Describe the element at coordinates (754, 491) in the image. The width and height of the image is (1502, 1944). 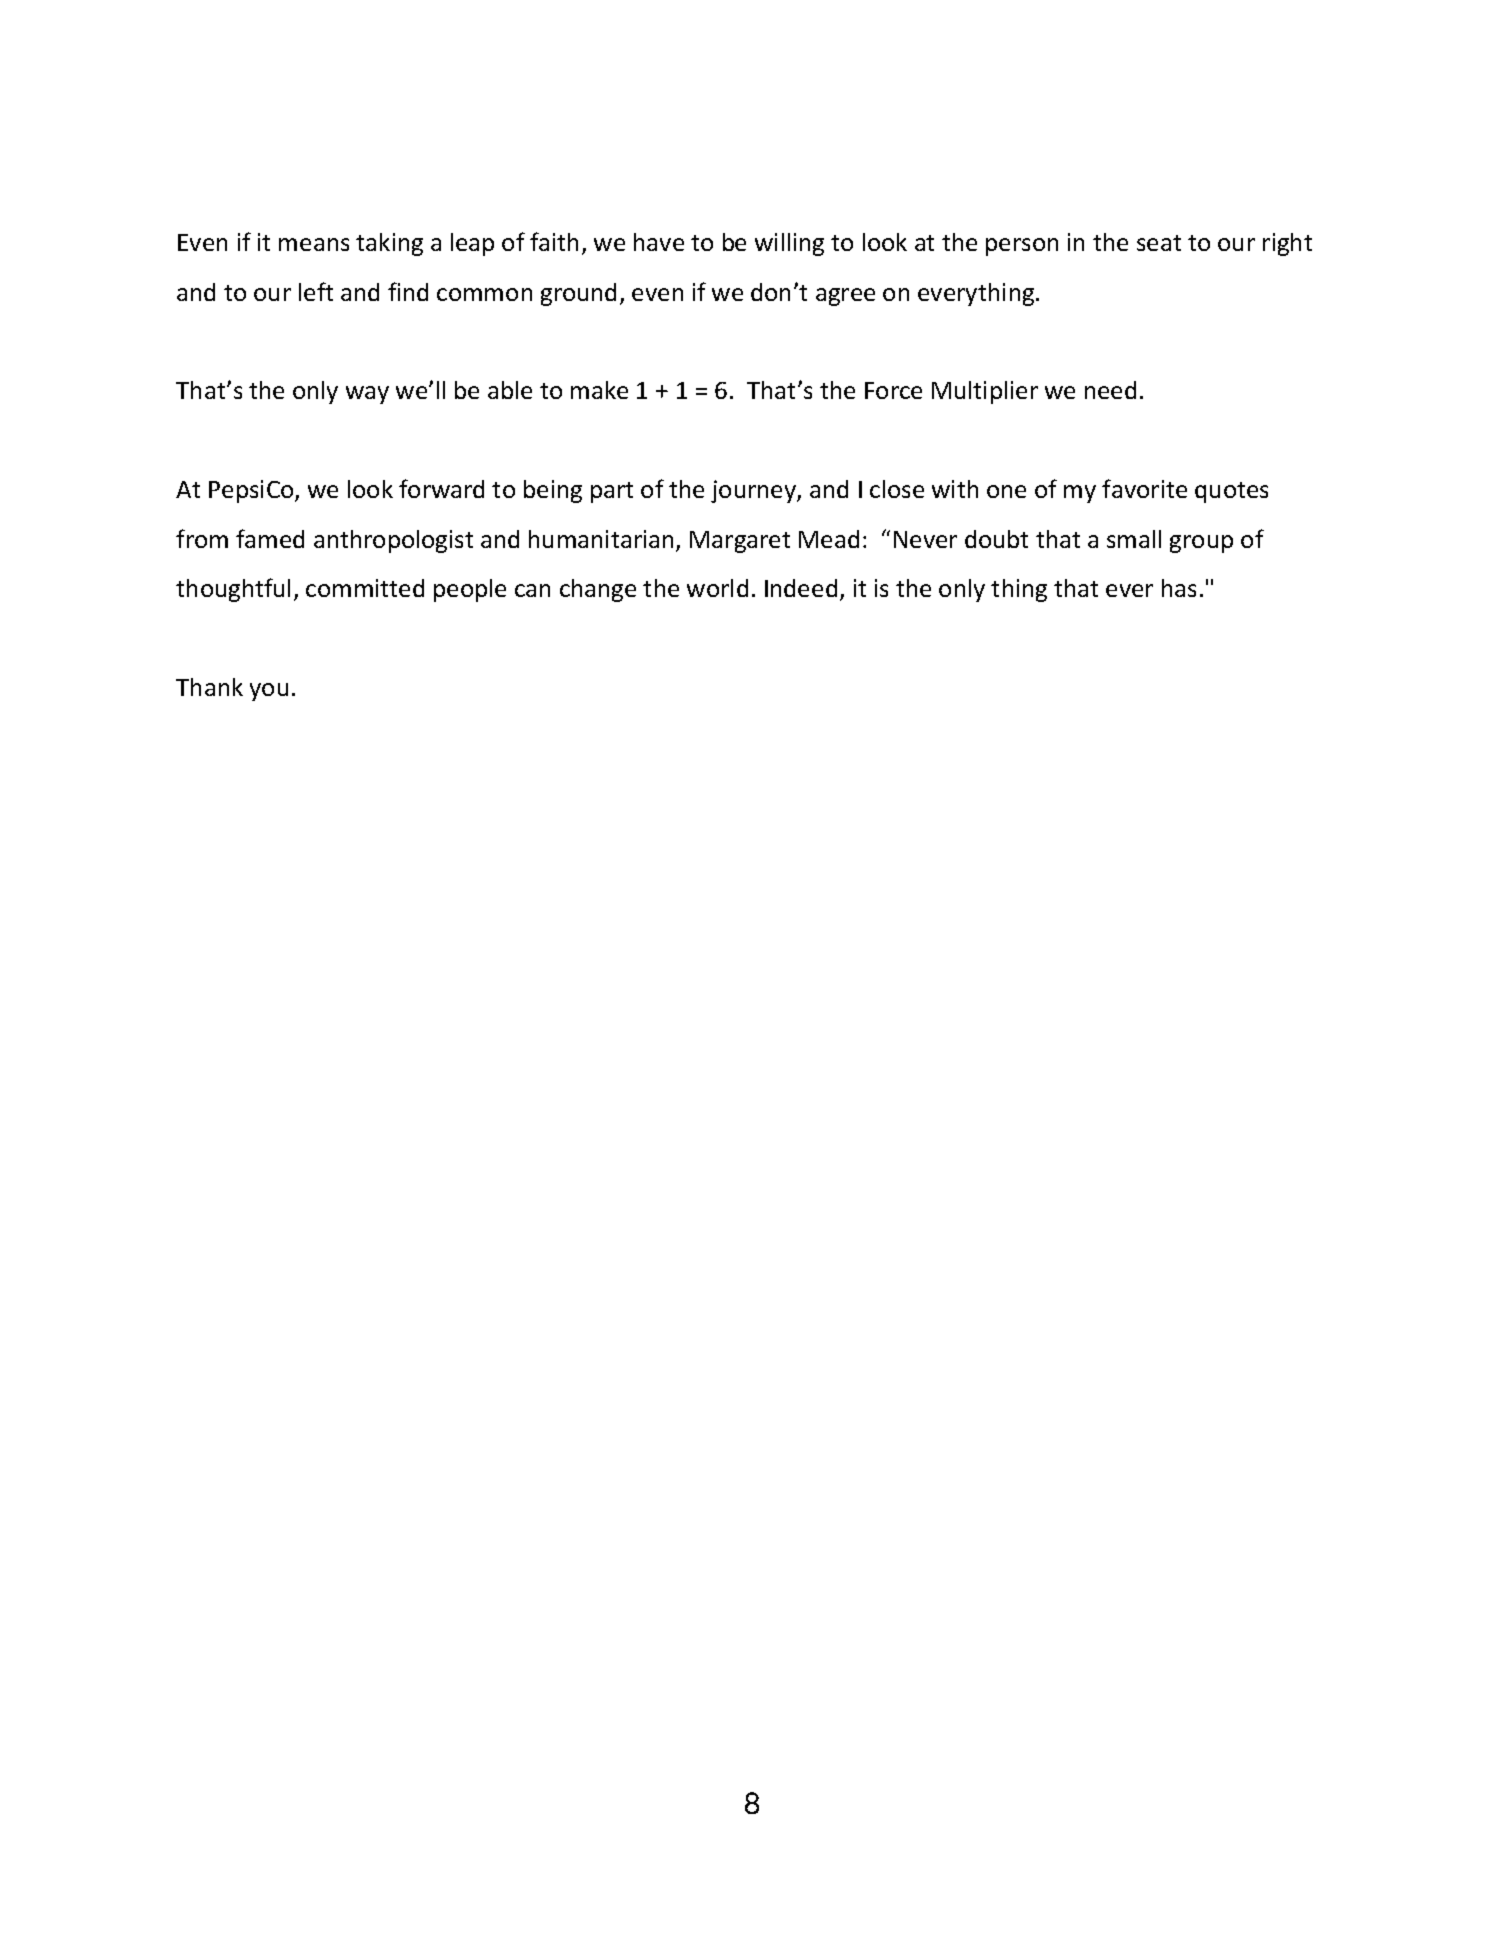
I see `journey` at that location.
